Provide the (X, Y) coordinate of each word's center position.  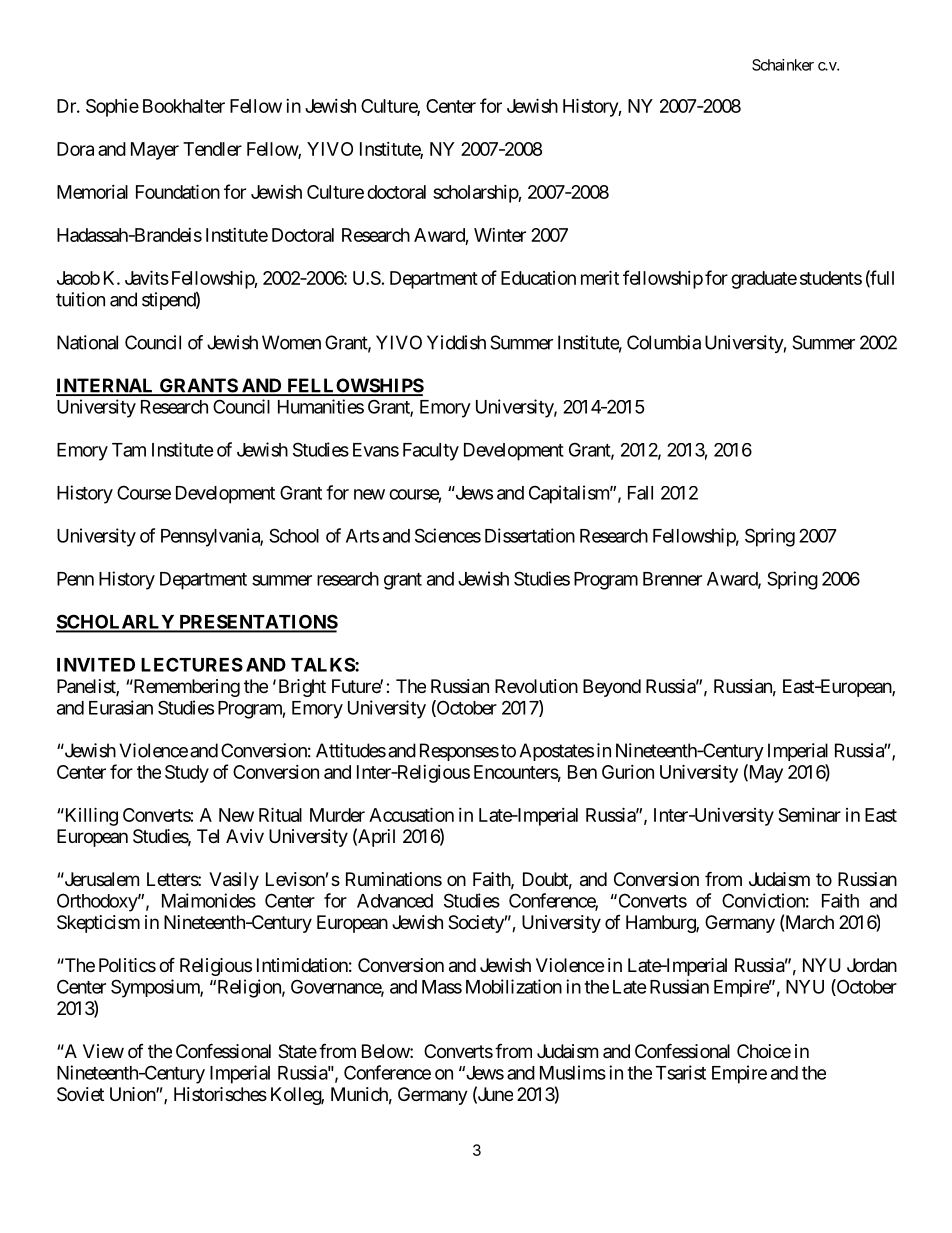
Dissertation (530, 535)
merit (600, 277)
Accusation (411, 814)
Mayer (155, 151)
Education (538, 278)
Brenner (672, 579)
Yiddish (456, 342)
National (87, 342)
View (103, 1051)
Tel (208, 836)
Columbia (664, 342)
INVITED (96, 665)
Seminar (809, 815)
